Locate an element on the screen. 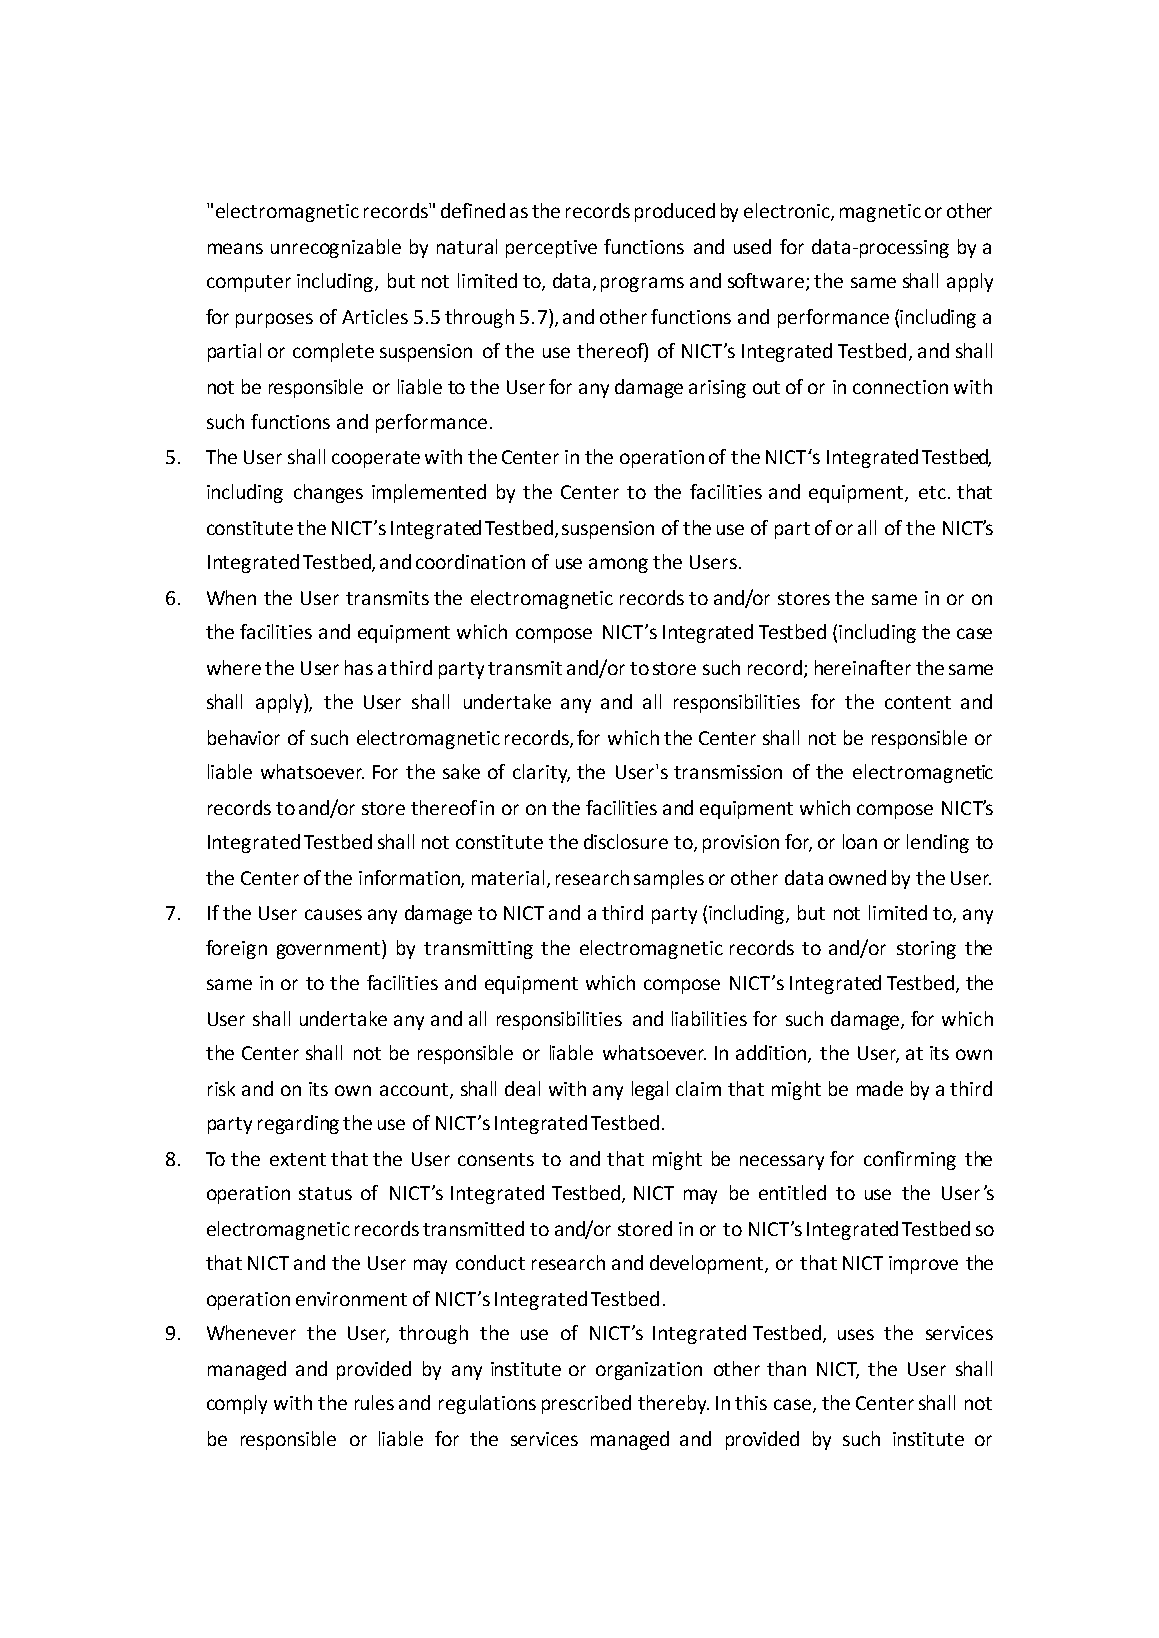  made is located at coordinates (880, 1088).
